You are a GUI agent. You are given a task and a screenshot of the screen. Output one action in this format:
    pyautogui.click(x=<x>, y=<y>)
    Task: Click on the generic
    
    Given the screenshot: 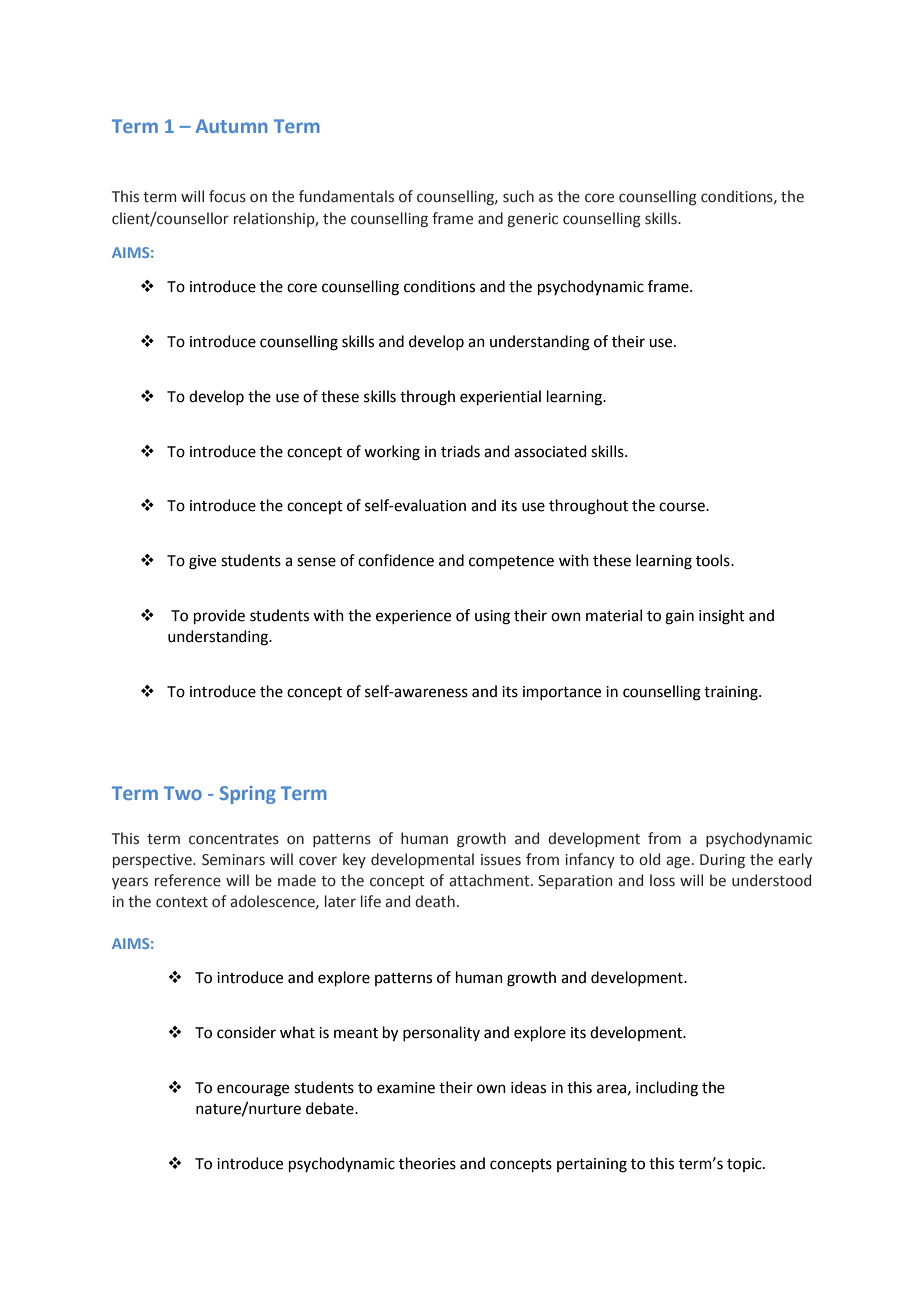 What is the action you would take?
    pyautogui.click(x=532, y=220)
